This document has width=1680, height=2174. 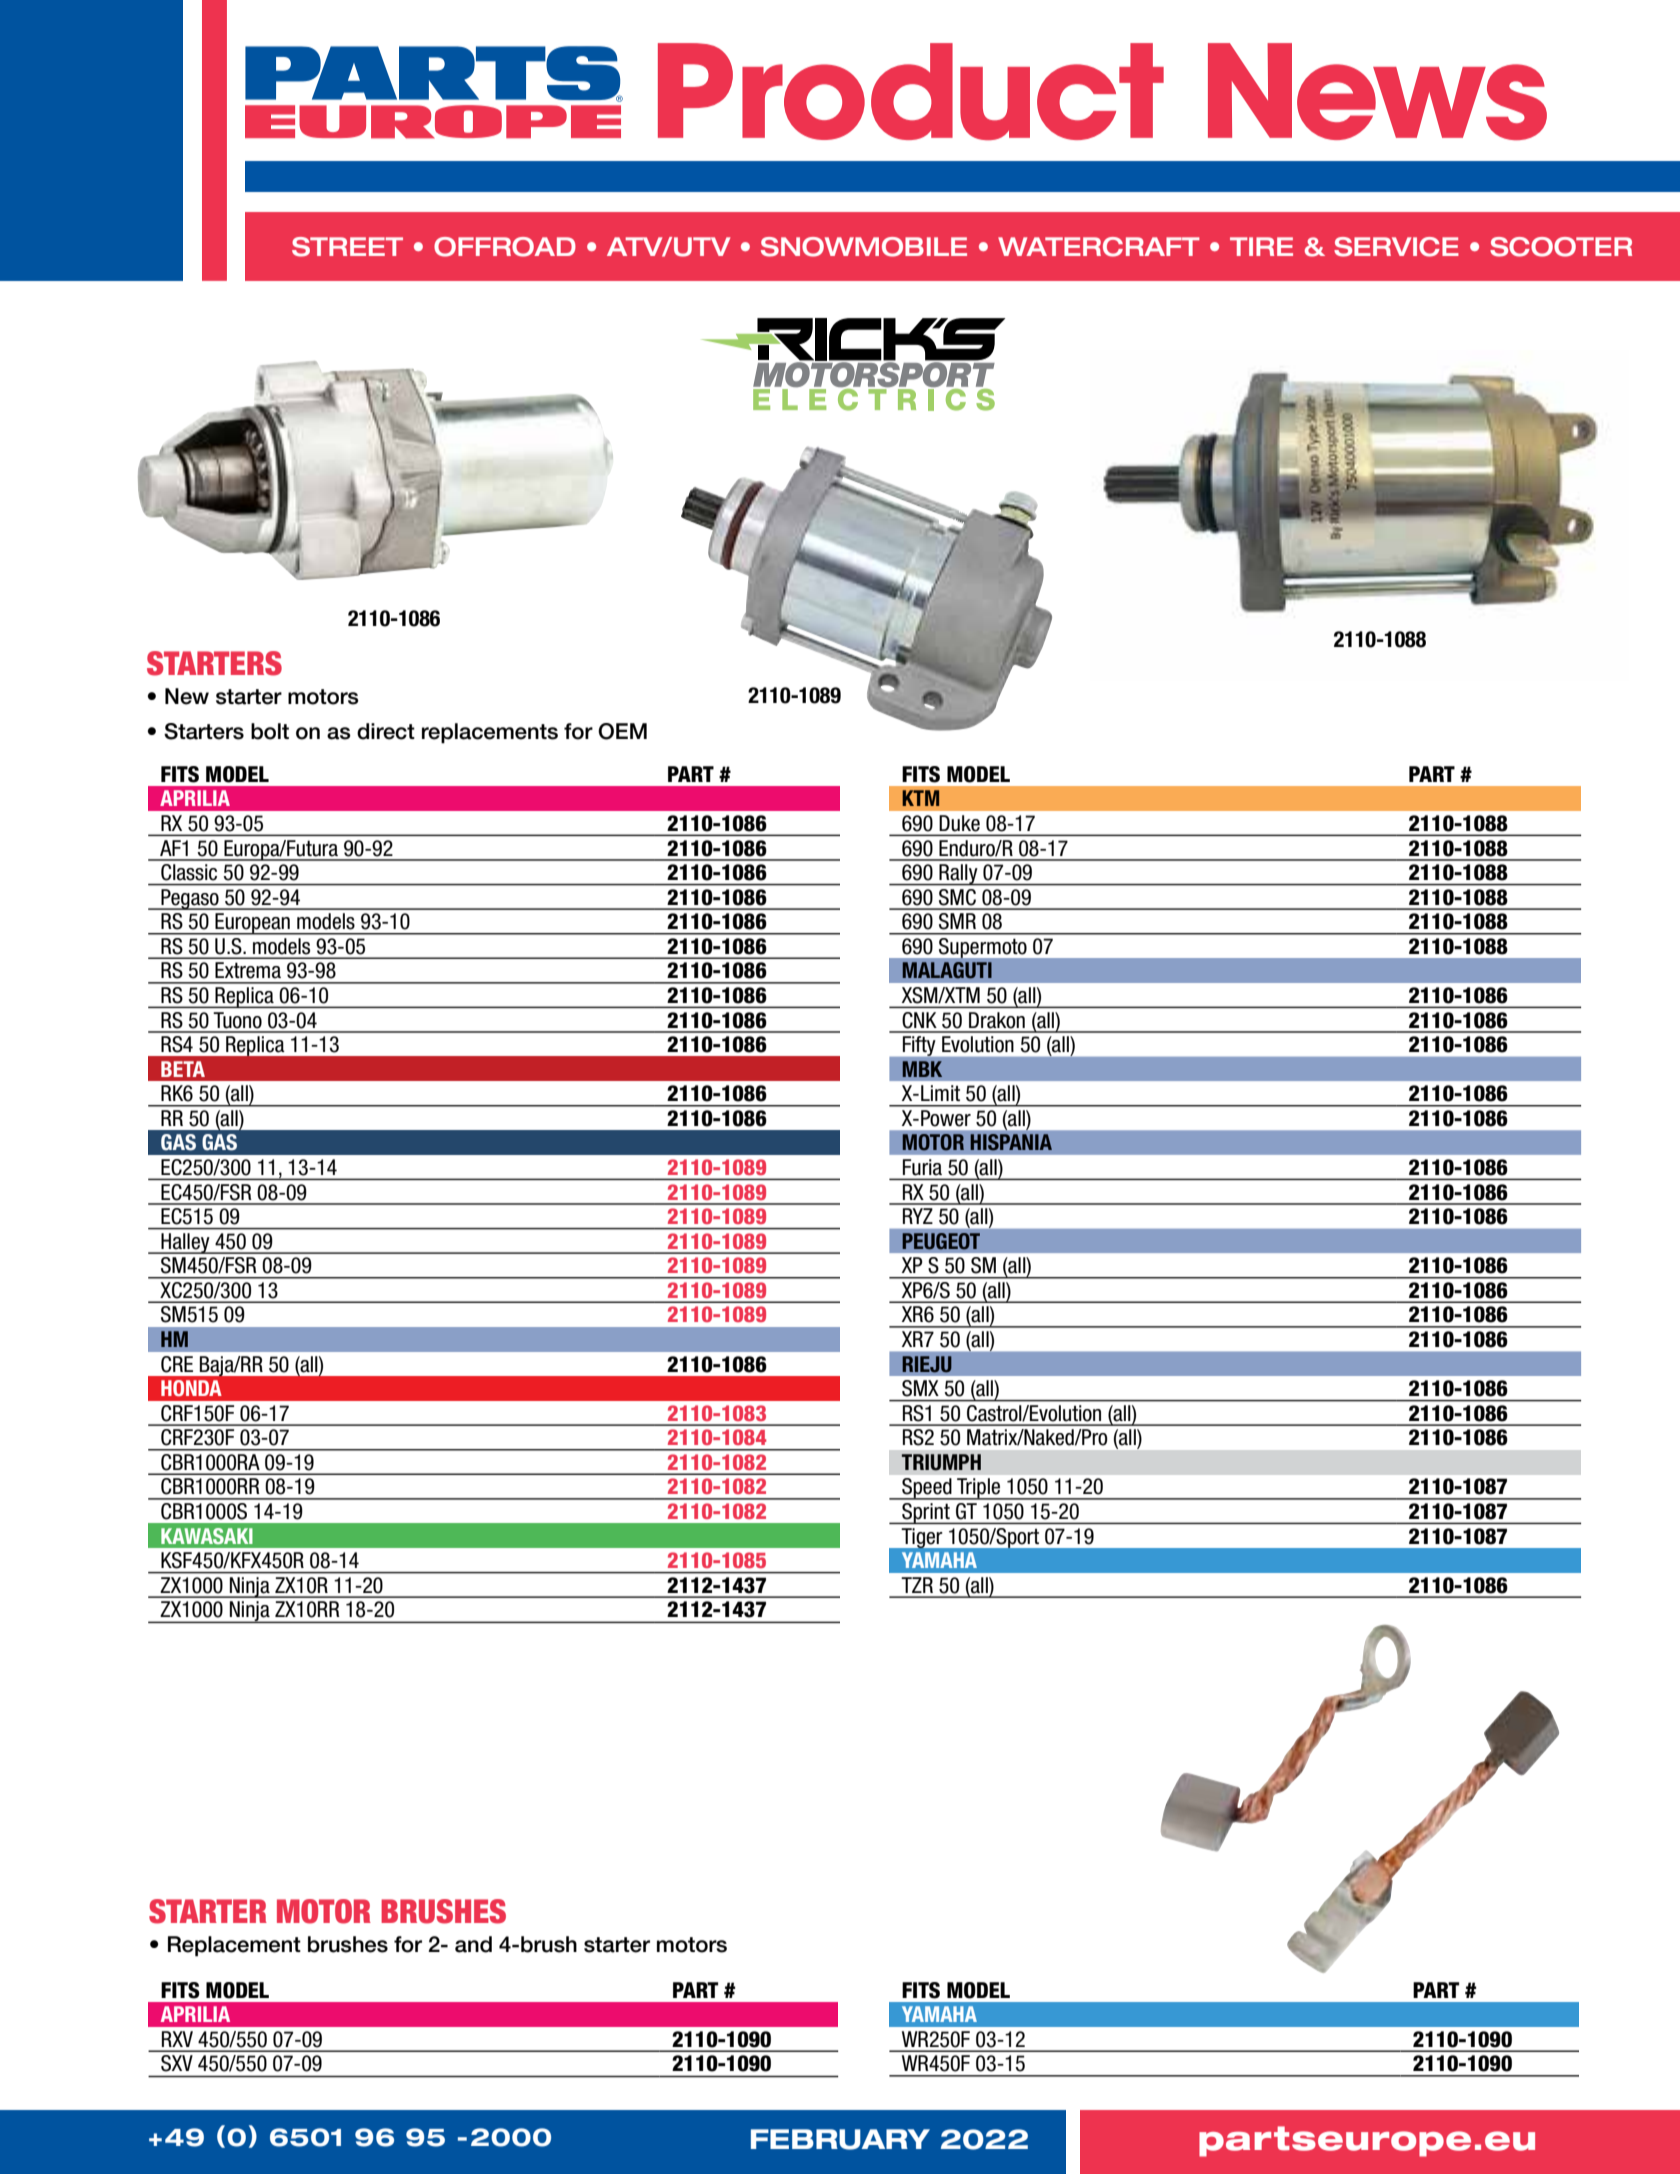 I want to click on SMX, so click(x=920, y=1388).
